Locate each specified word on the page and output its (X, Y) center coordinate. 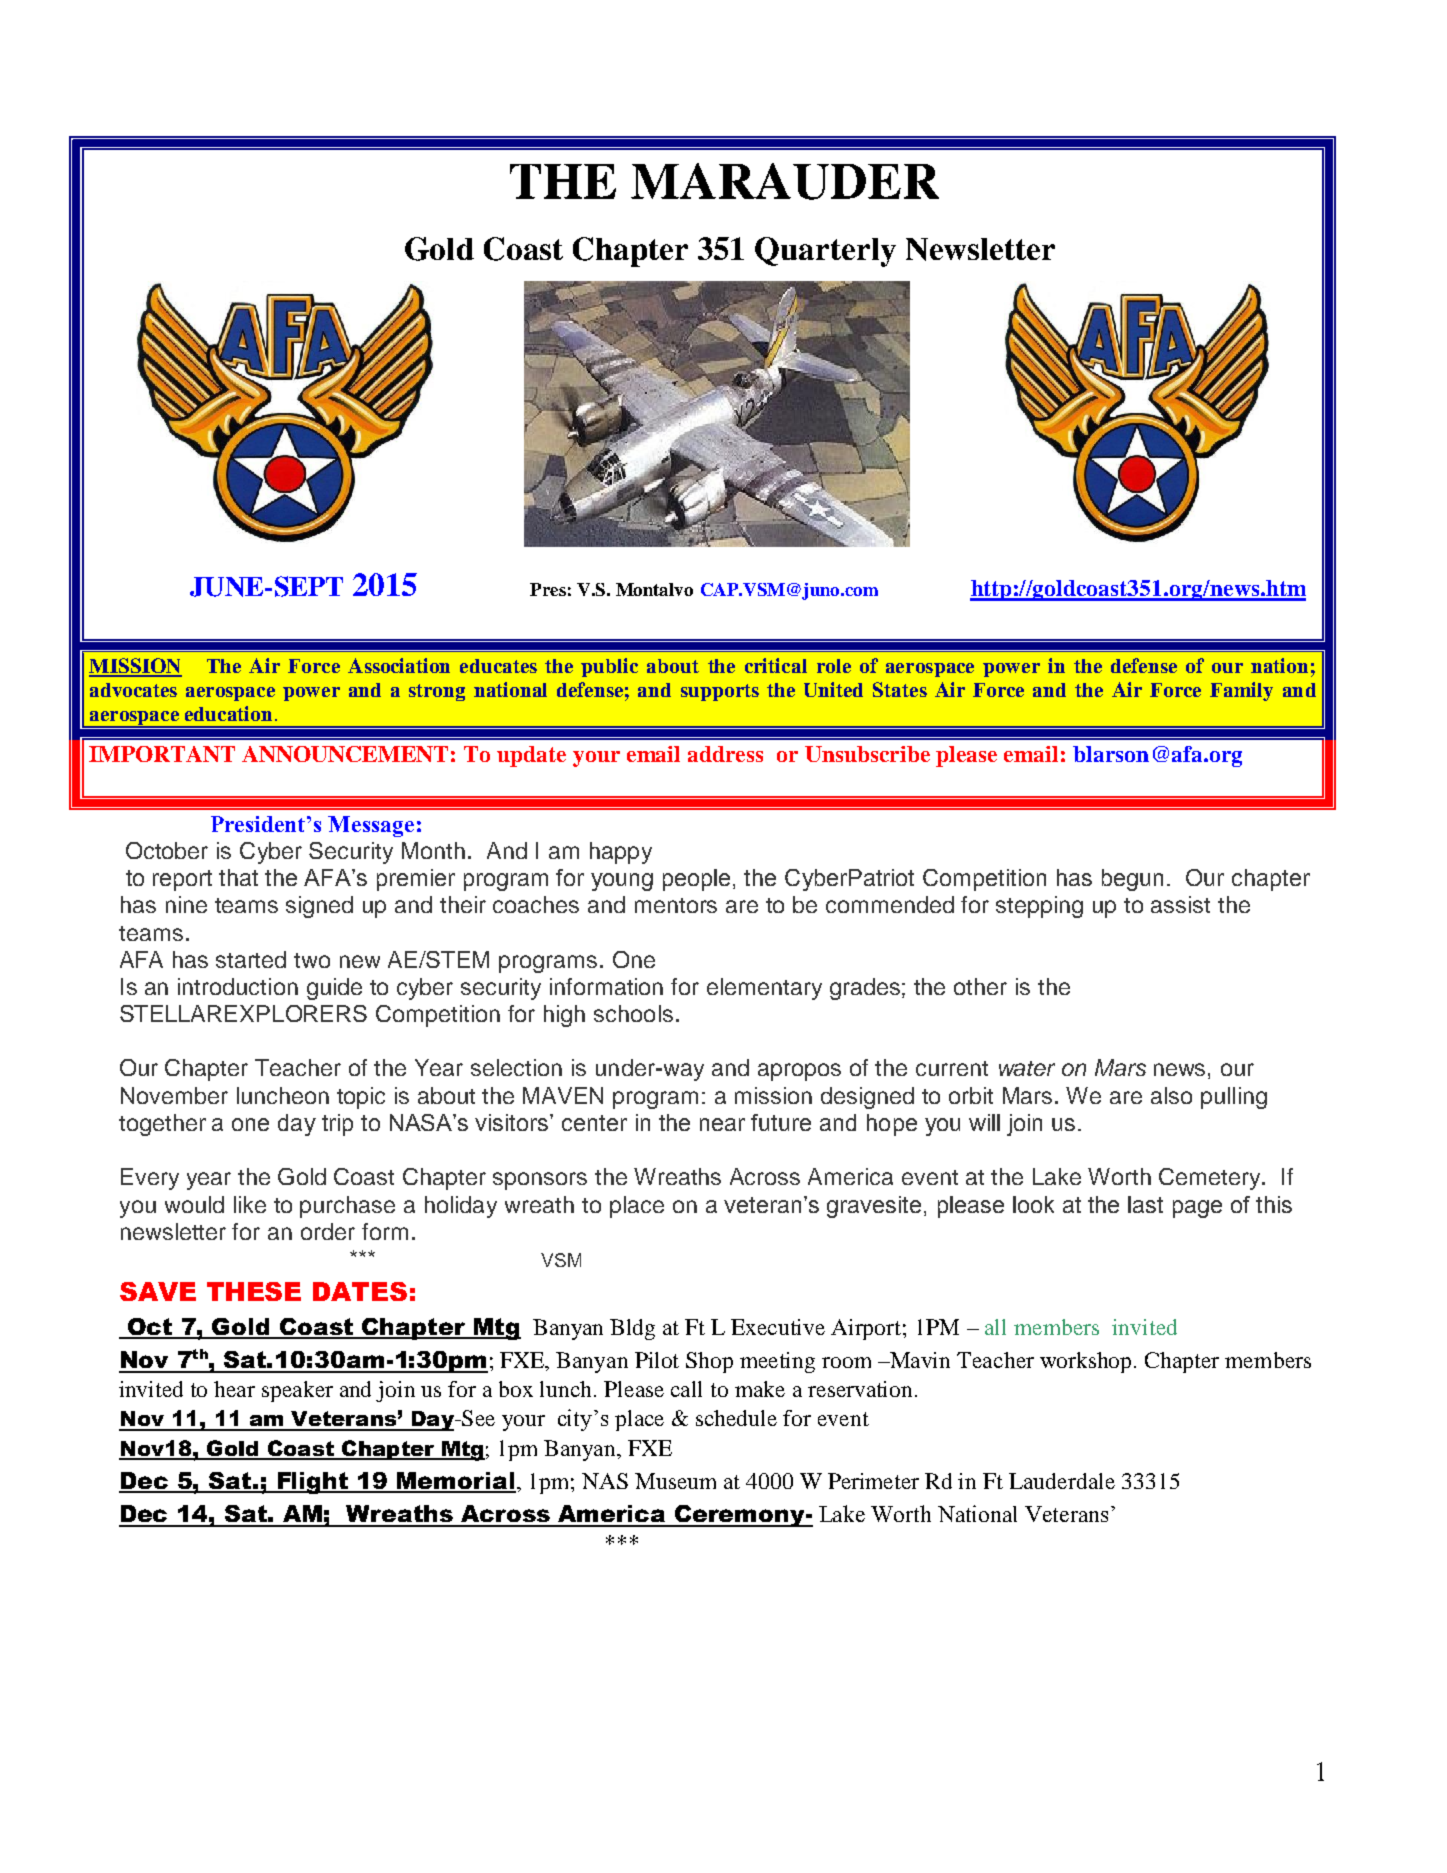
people (698, 880)
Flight (312, 1483)
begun (1132, 880)
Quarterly (825, 252)
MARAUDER (785, 181)
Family (1241, 691)
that (238, 877)
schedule (736, 1418)
